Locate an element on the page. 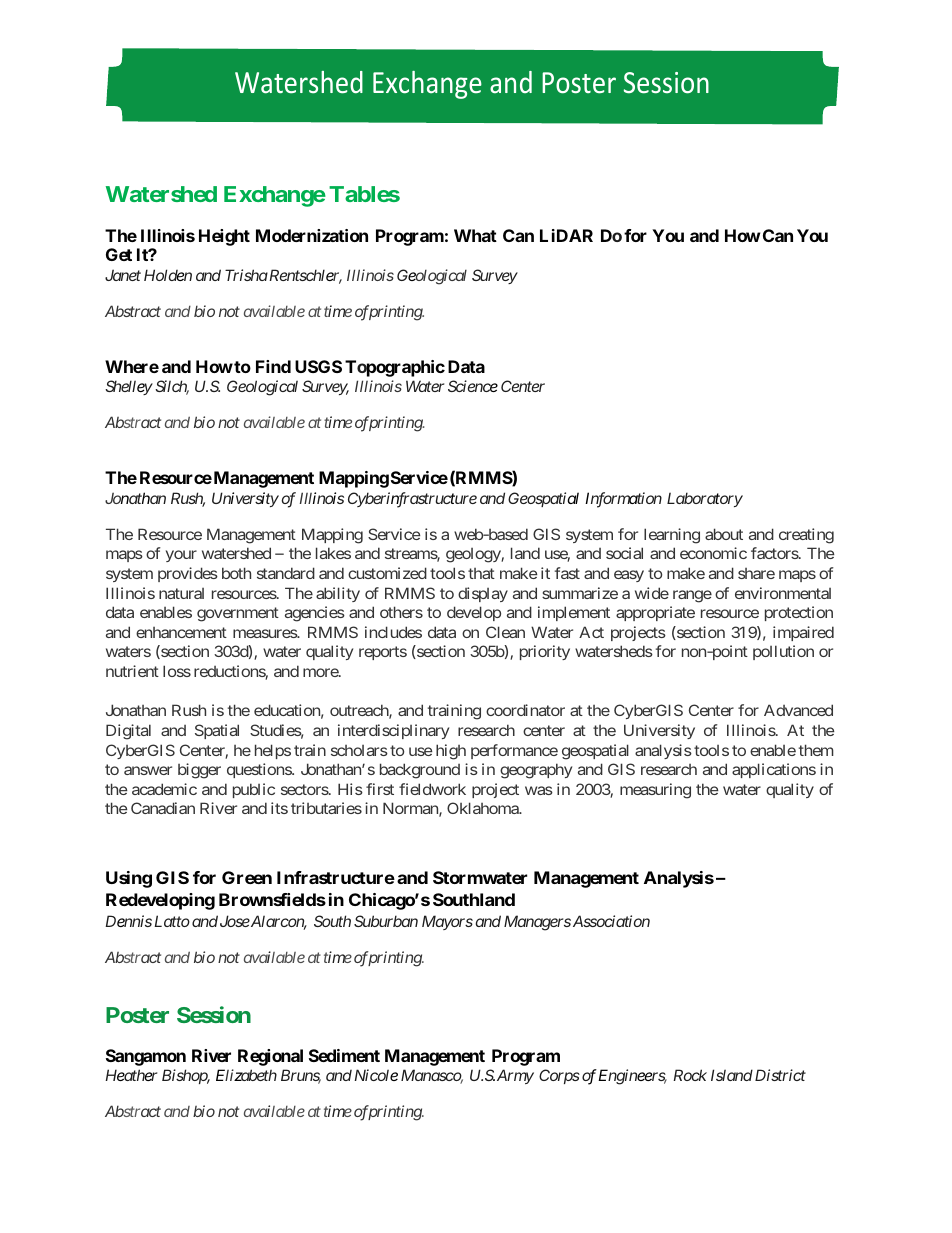  Regional is located at coordinates (270, 1057).
